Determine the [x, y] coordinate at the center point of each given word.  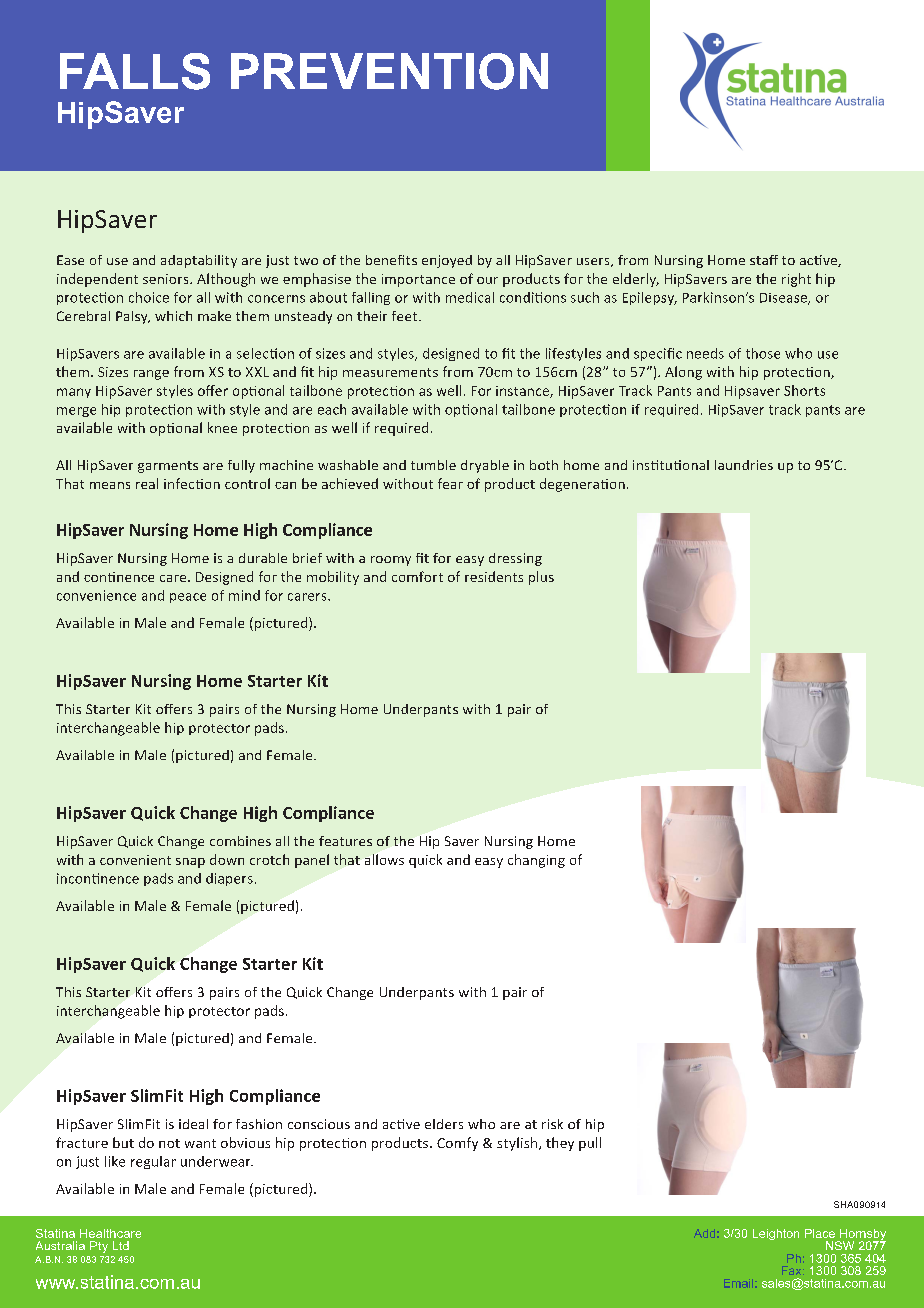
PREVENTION [389, 71]
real [147, 483]
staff [764, 260]
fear [450, 483]
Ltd [121, 1245]
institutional [671, 465]
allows [384, 859]
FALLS [135, 71]
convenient [135, 860]
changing [536, 861]
